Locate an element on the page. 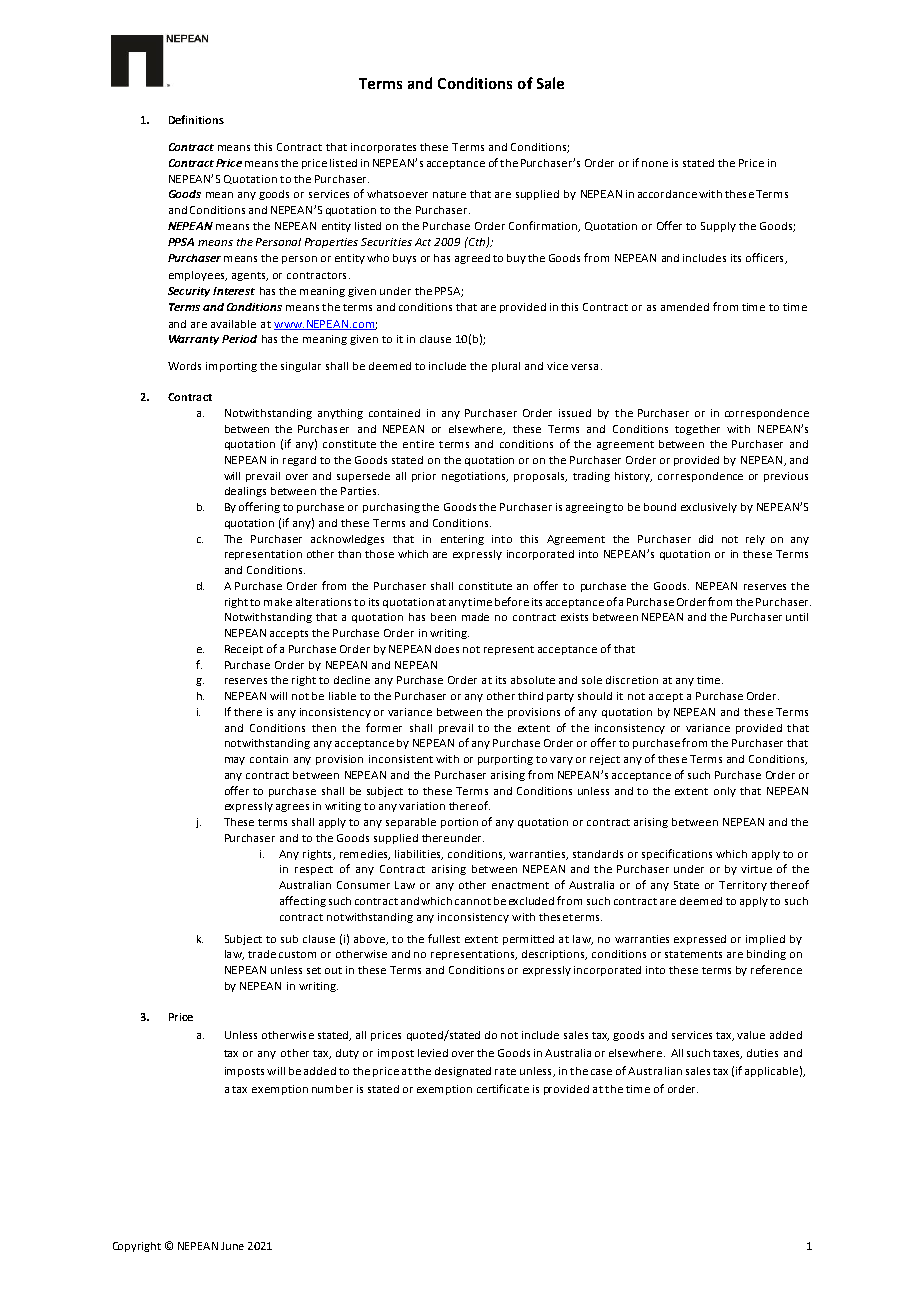  Definitions is located at coordinates (196, 119).
